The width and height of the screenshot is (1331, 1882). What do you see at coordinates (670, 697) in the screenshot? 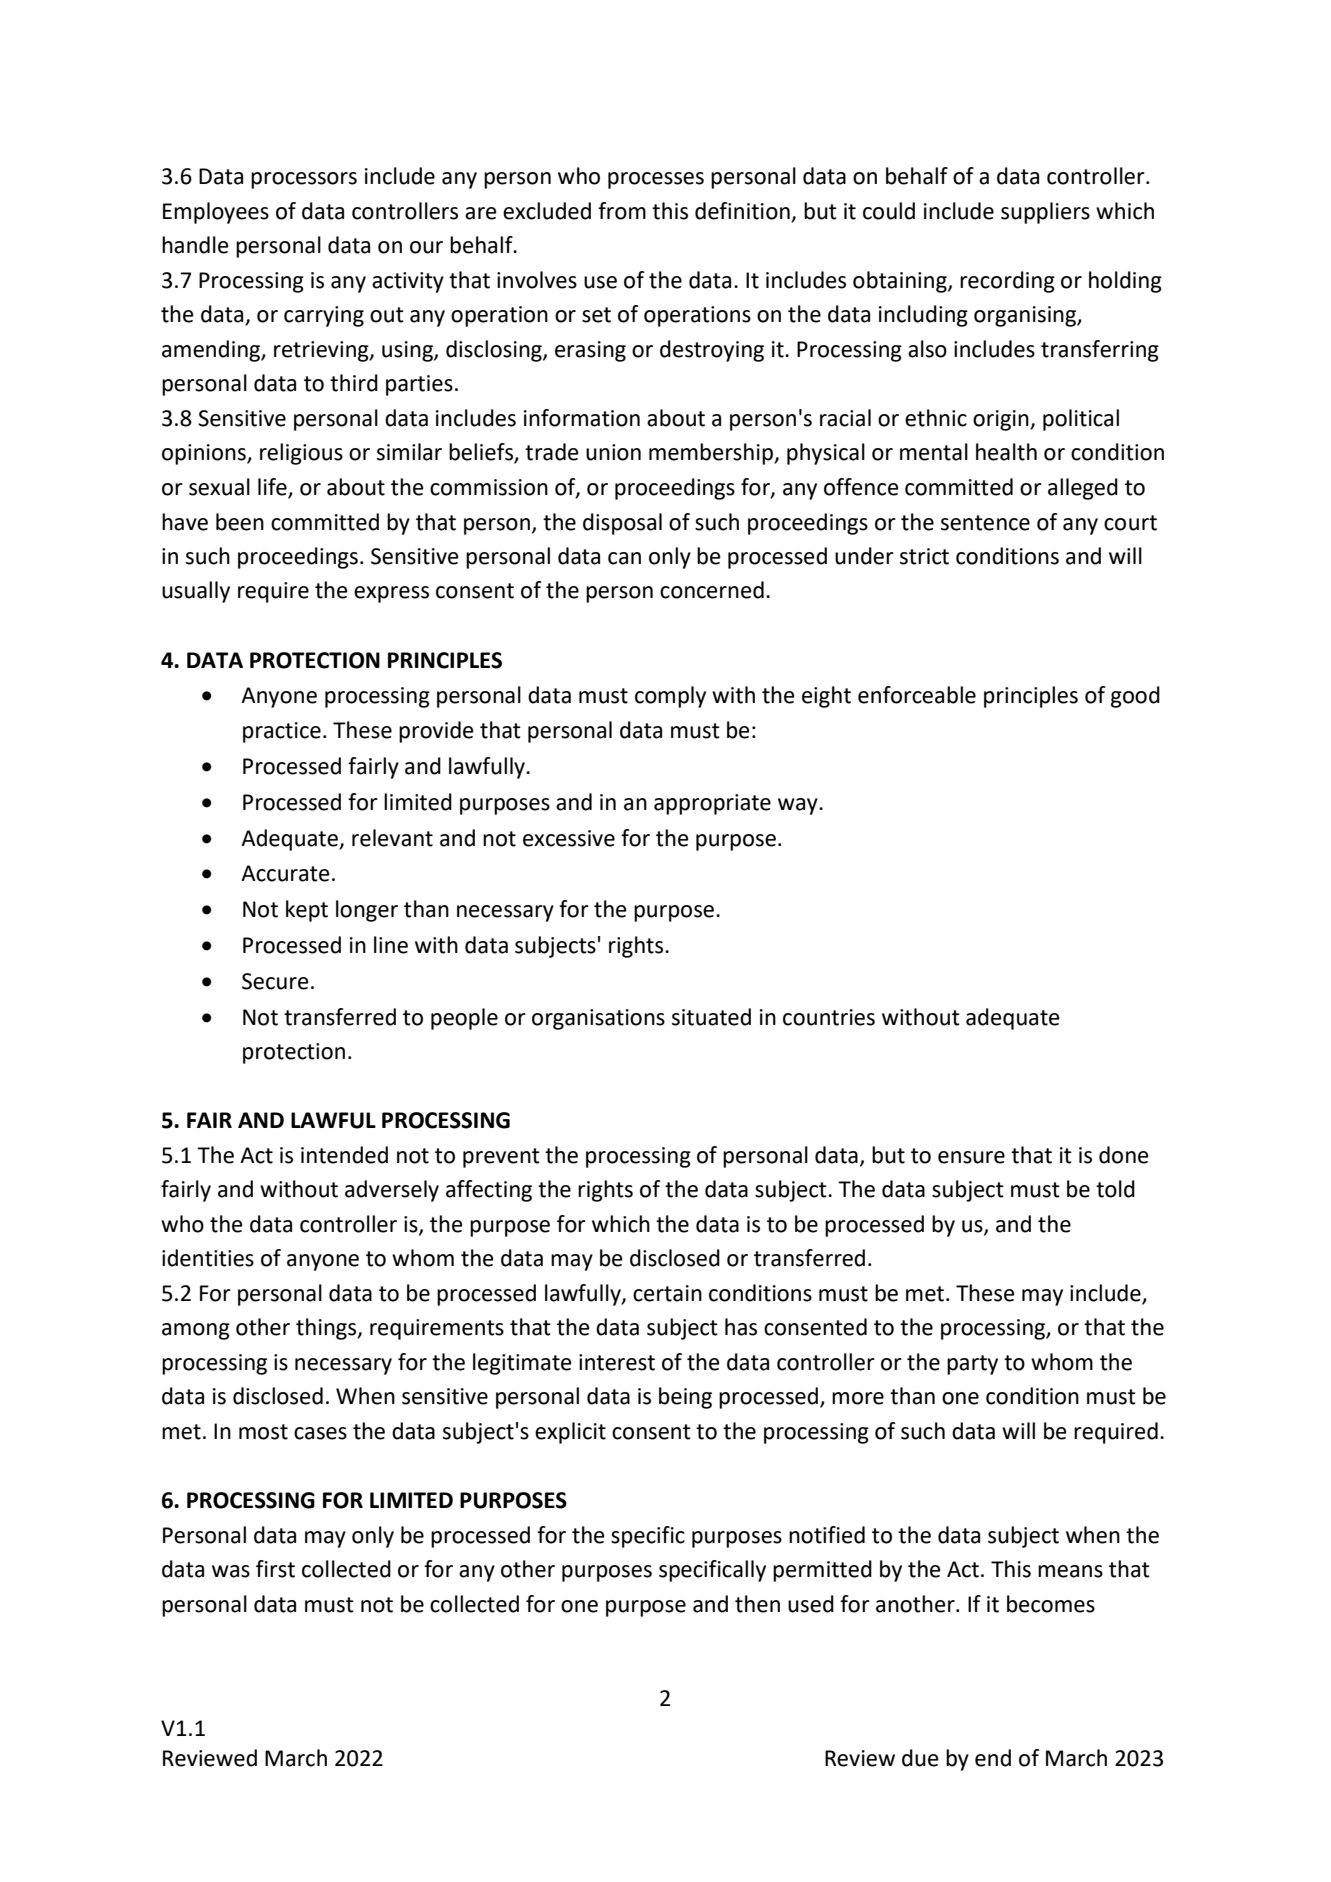
I see `comply` at bounding box center [670, 697].
